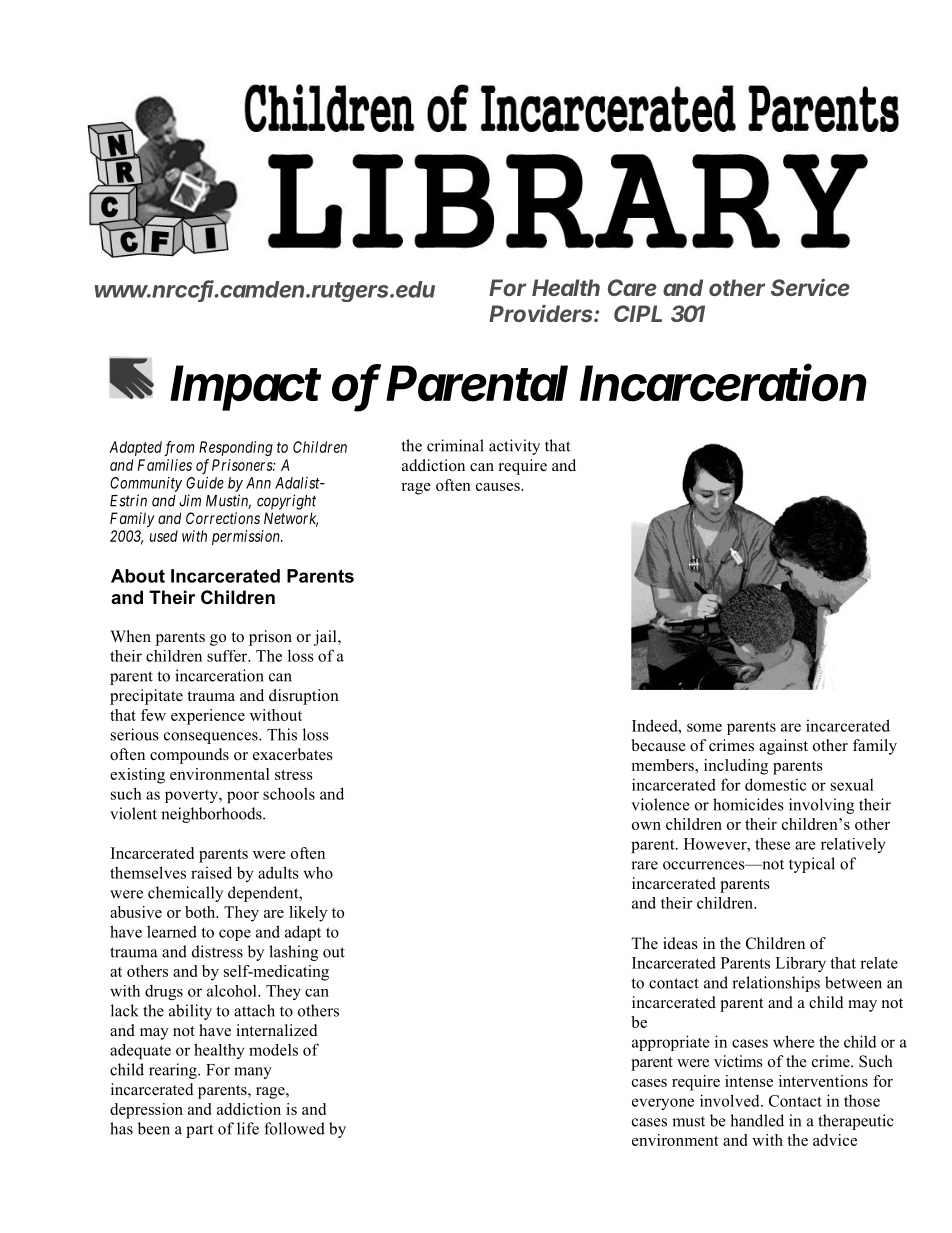  Describe the element at coordinates (783, 747) in the screenshot. I see `against` at that location.
